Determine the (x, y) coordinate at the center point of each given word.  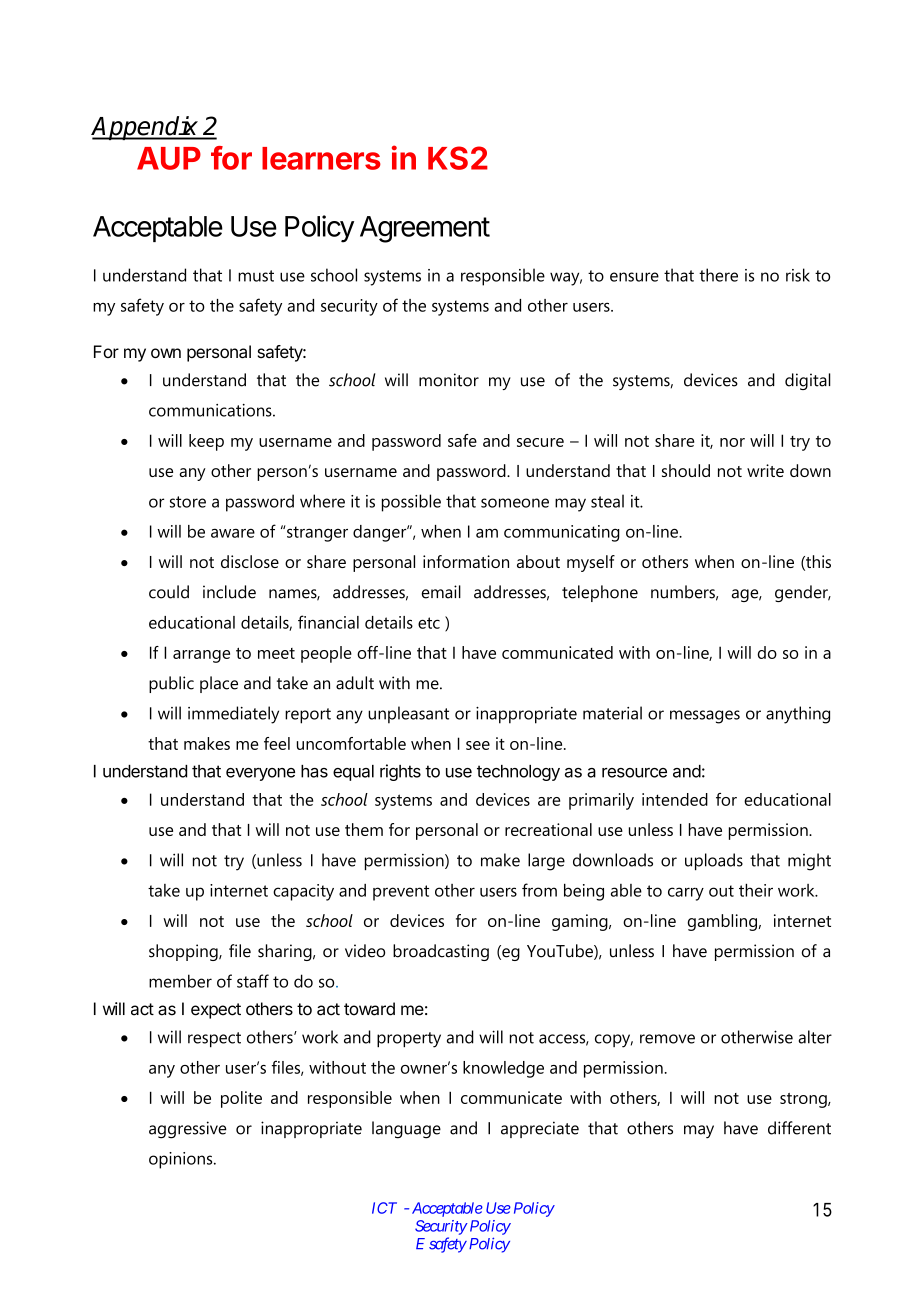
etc (429, 623)
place (219, 684)
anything (798, 715)
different (799, 1128)
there (718, 275)
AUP (169, 158)
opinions (182, 1160)
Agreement (425, 229)
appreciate (540, 1129)
